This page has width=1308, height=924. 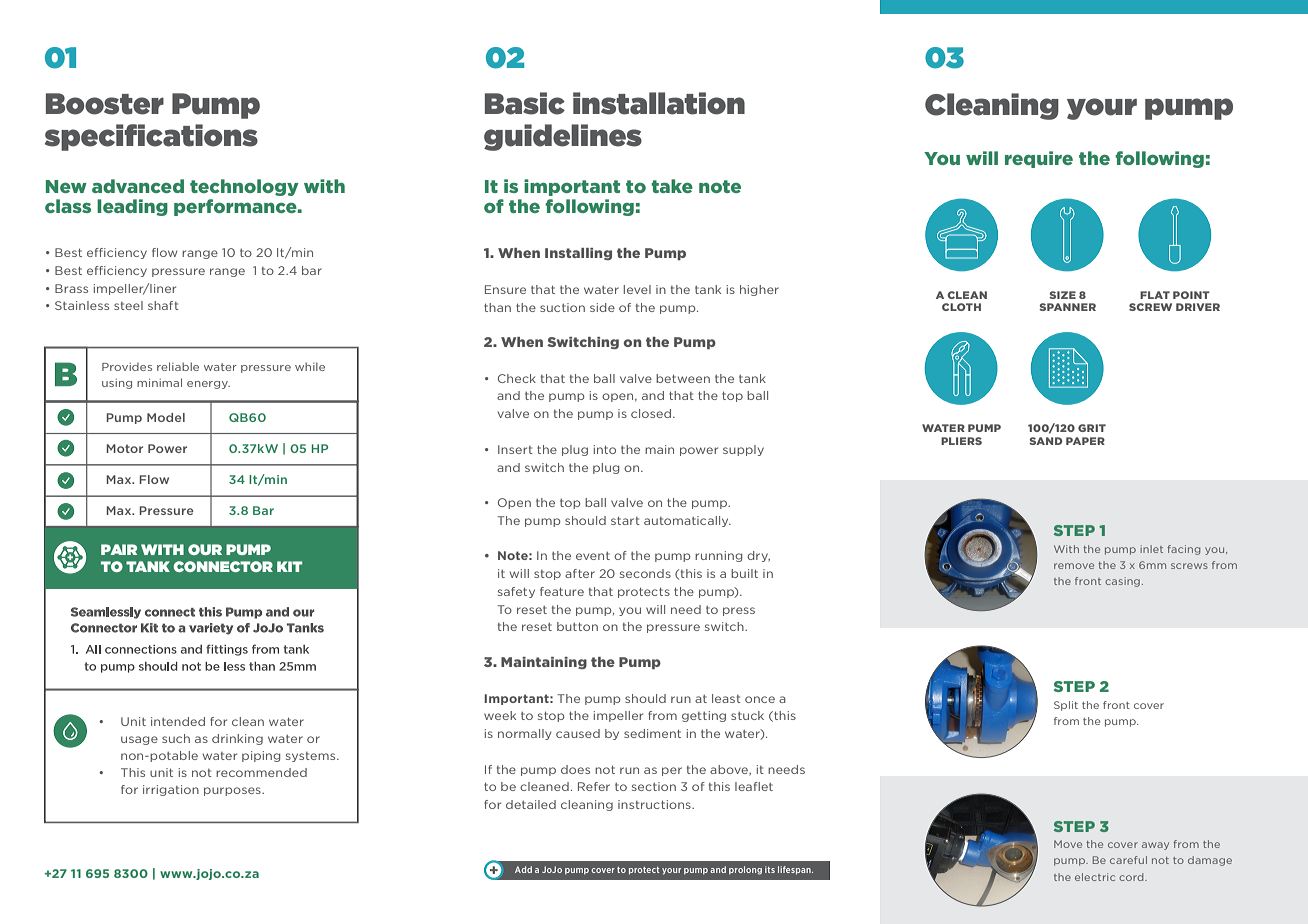 What do you see at coordinates (659, 103) in the page?
I see `installation` at bounding box center [659, 103].
